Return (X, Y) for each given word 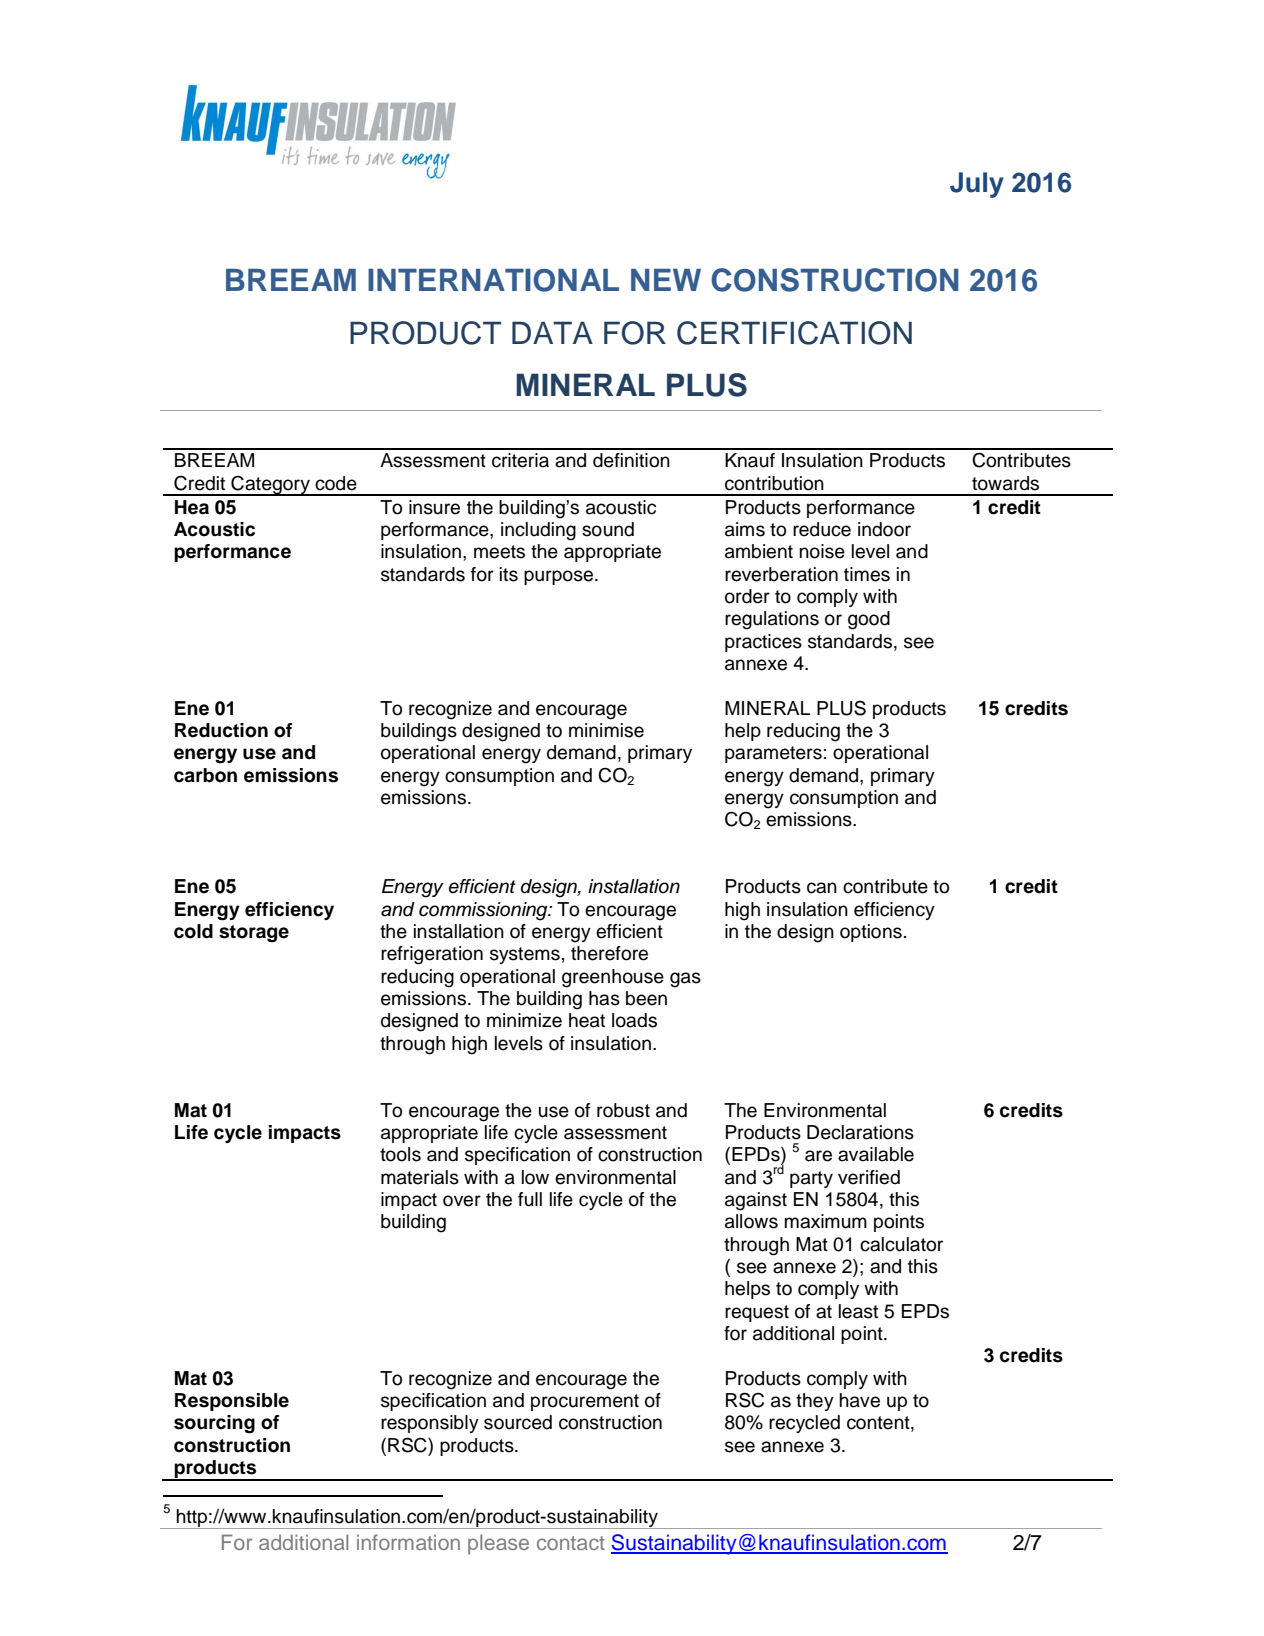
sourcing (214, 1424)
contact (571, 1543)
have (859, 1400)
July (977, 185)
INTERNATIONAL (493, 280)
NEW (666, 280)
